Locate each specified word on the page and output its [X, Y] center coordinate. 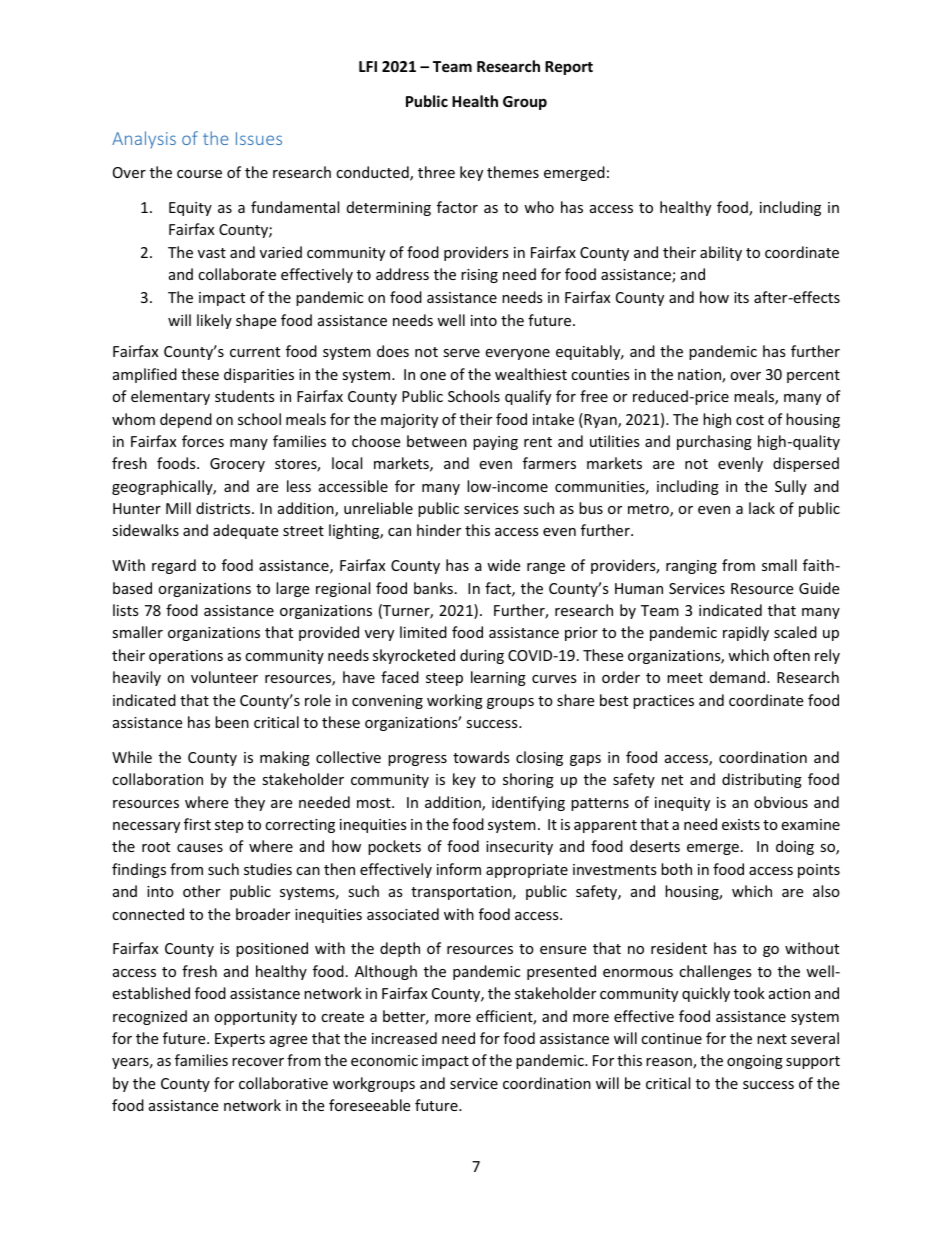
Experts [240, 1040]
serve [461, 353]
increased [404, 1038]
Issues [259, 138]
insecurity [519, 848]
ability [721, 253]
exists [741, 824]
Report [569, 68]
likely [214, 321]
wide [503, 565]
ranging [691, 567]
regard [174, 566]
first [197, 824]
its [741, 297]
